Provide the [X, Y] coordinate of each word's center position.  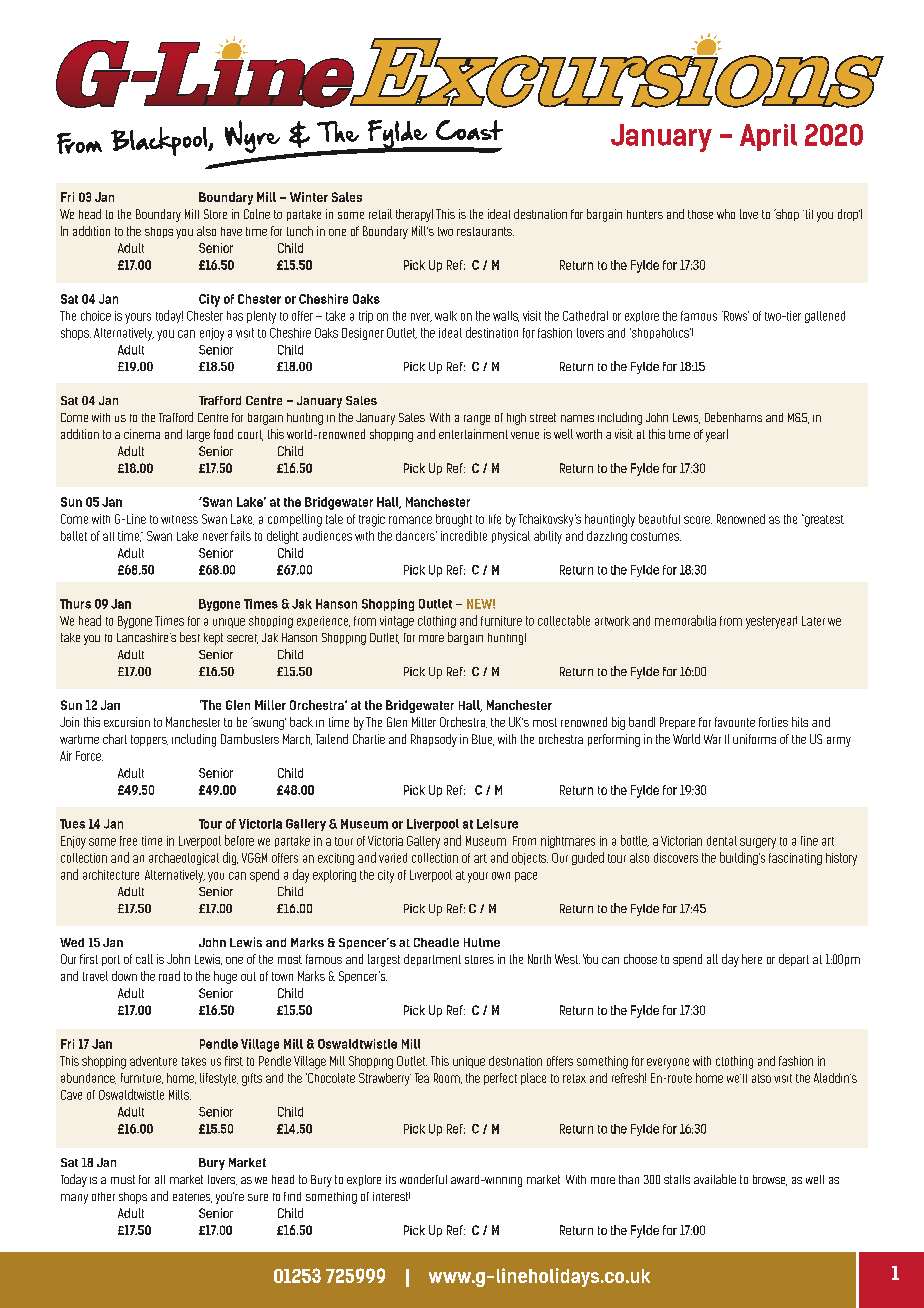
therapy [414, 215]
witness [179, 519]
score [698, 520]
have [231, 231]
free [128, 841]
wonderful [423, 1179]
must [123, 1179]
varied [393, 858]
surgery [758, 843]
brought [454, 520]
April [768, 137]
